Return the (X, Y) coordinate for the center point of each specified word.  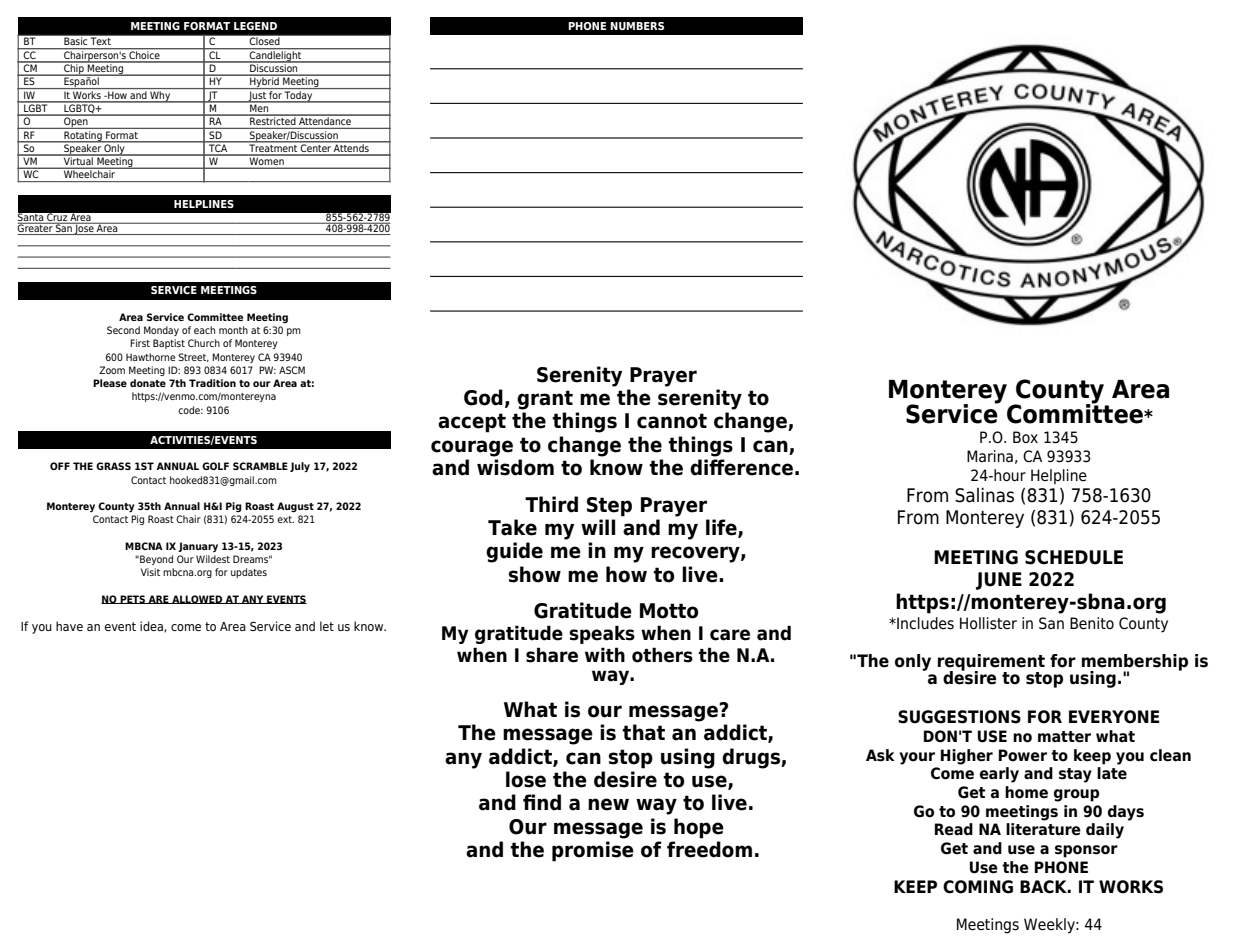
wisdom (515, 467)
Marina (990, 456)
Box (1025, 437)
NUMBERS (637, 26)
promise (593, 851)
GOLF (215, 466)
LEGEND (255, 26)
